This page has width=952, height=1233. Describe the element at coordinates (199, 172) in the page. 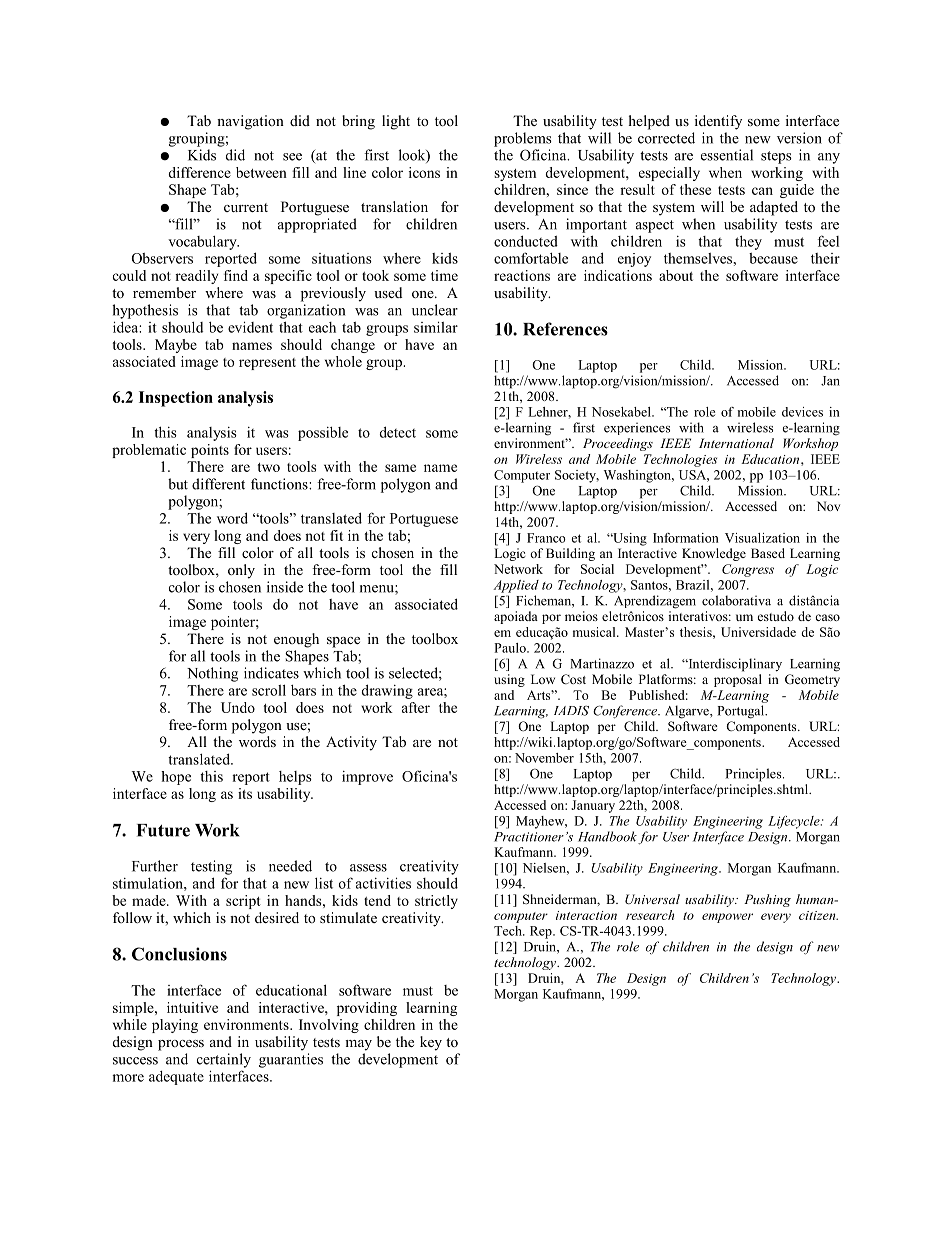

I see `difference` at that location.
